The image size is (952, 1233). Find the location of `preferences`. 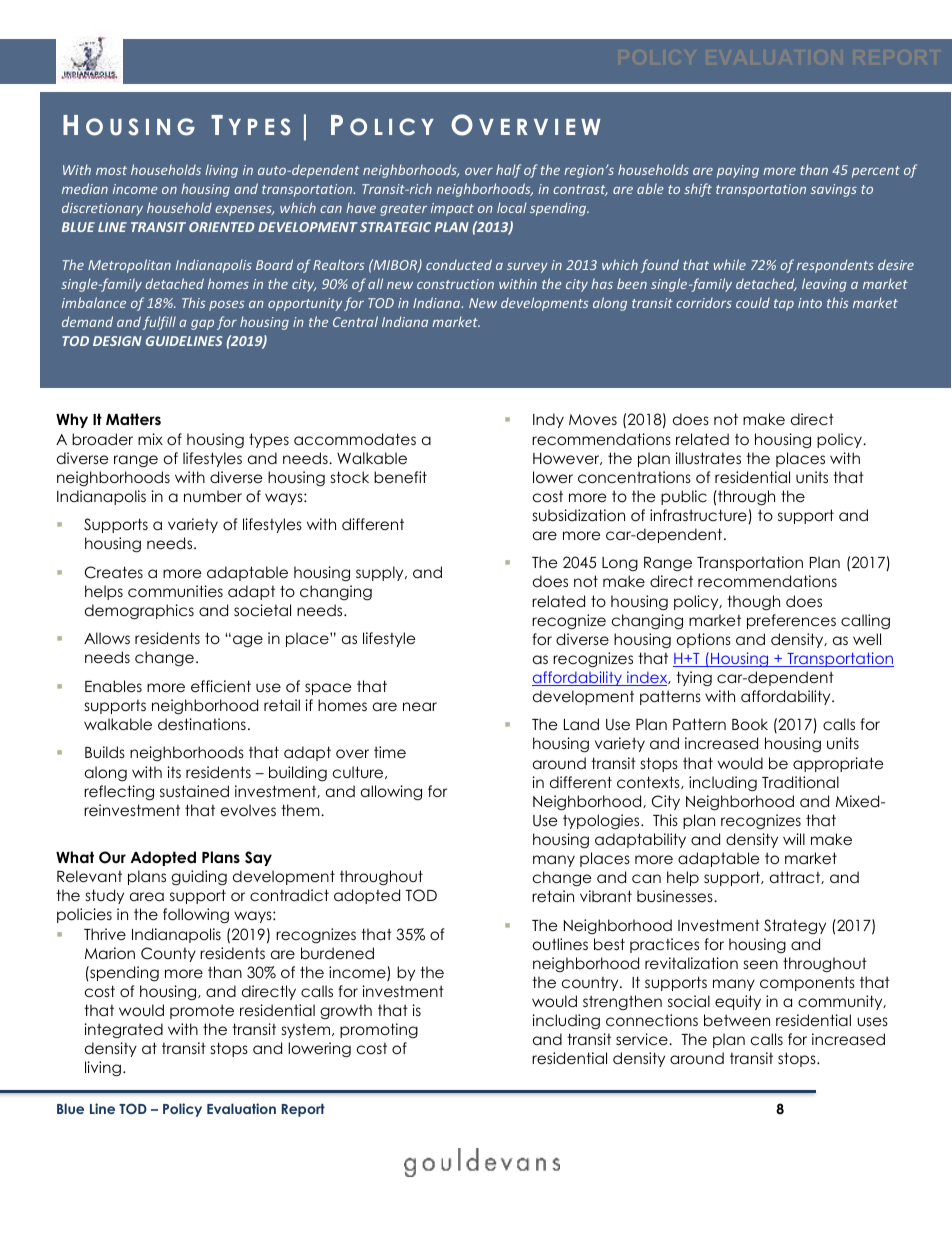

preferences is located at coordinates (791, 621).
